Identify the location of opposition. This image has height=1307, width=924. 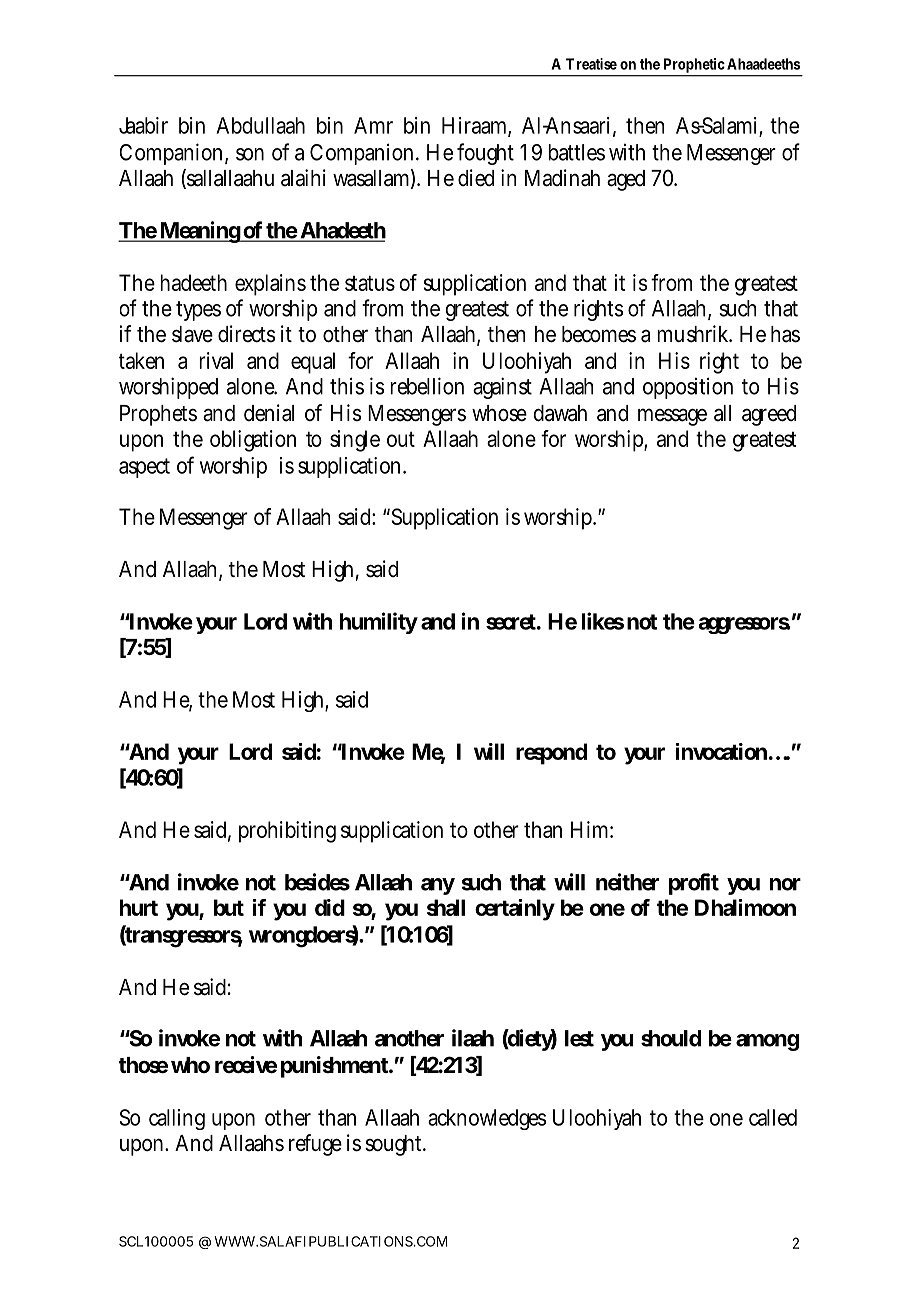
(688, 388).
